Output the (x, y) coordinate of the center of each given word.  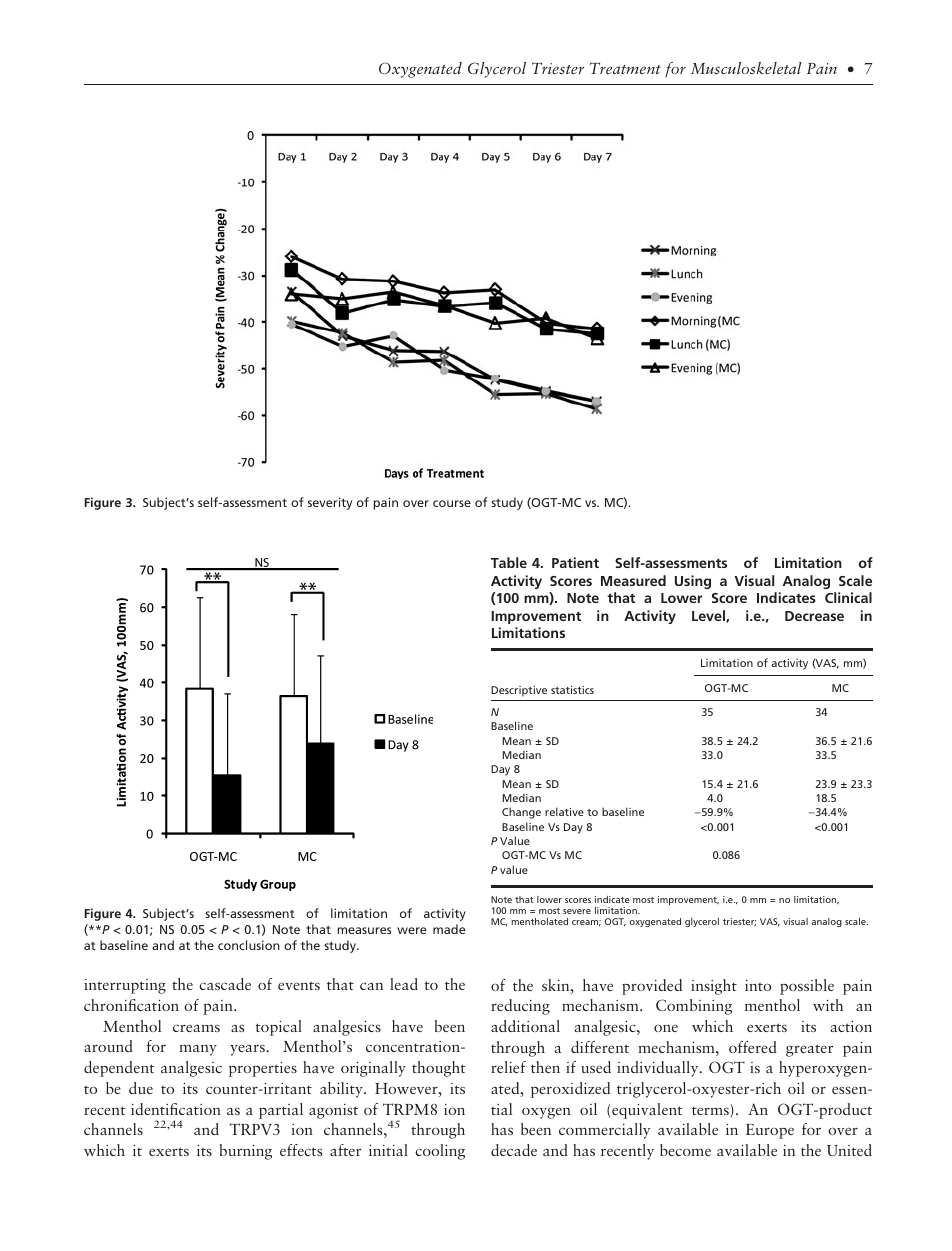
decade (514, 1150)
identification (176, 1109)
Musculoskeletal (746, 68)
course (452, 503)
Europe (770, 1131)
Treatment (625, 68)
